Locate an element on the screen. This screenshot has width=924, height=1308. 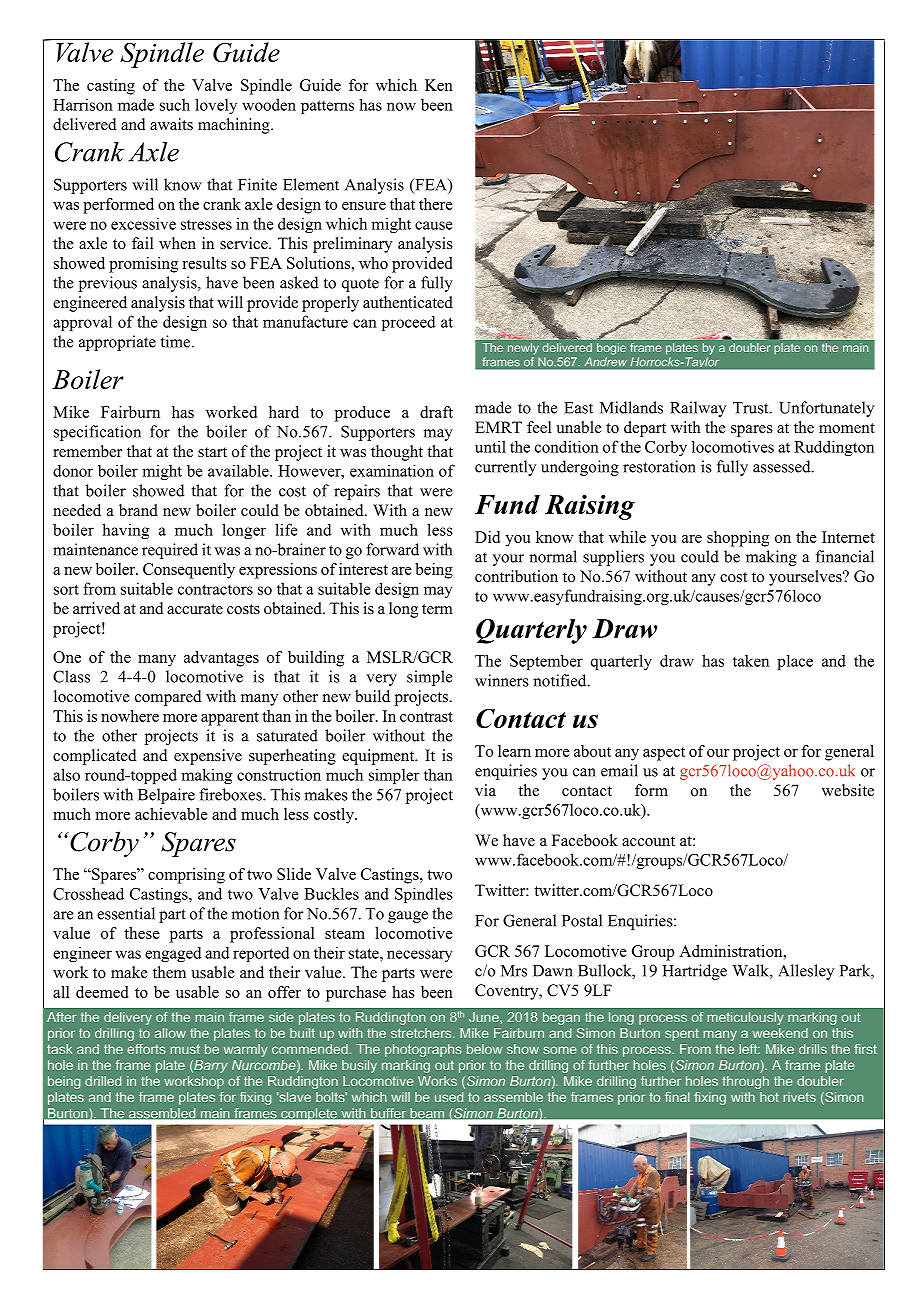
website is located at coordinates (848, 790).
